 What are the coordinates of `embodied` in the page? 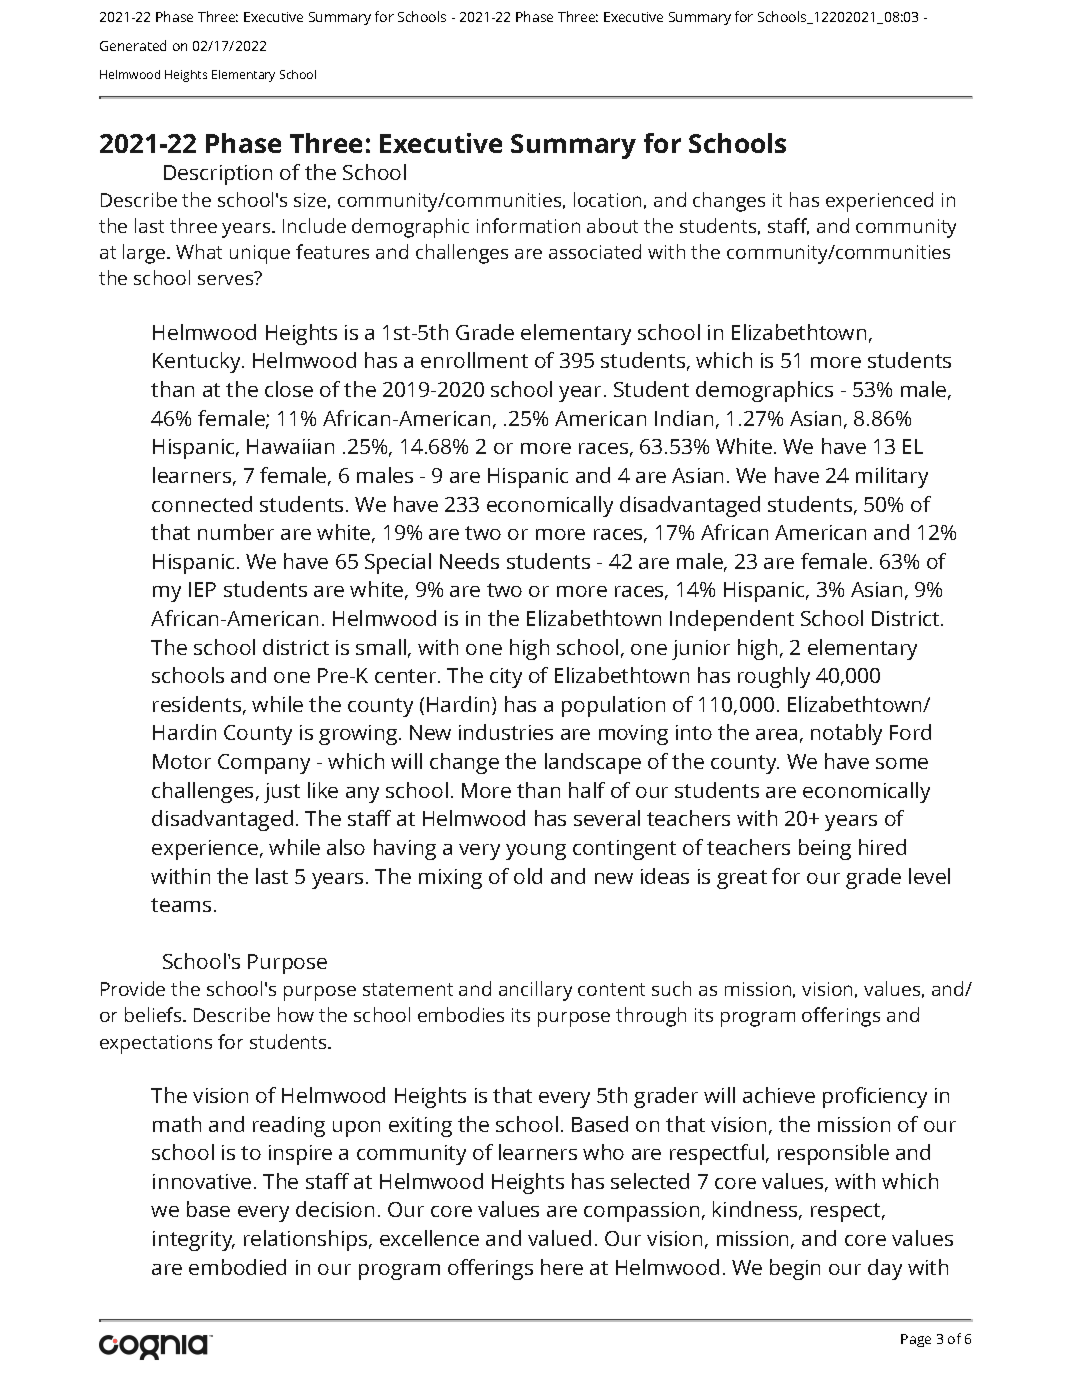 It's located at (237, 1267).
